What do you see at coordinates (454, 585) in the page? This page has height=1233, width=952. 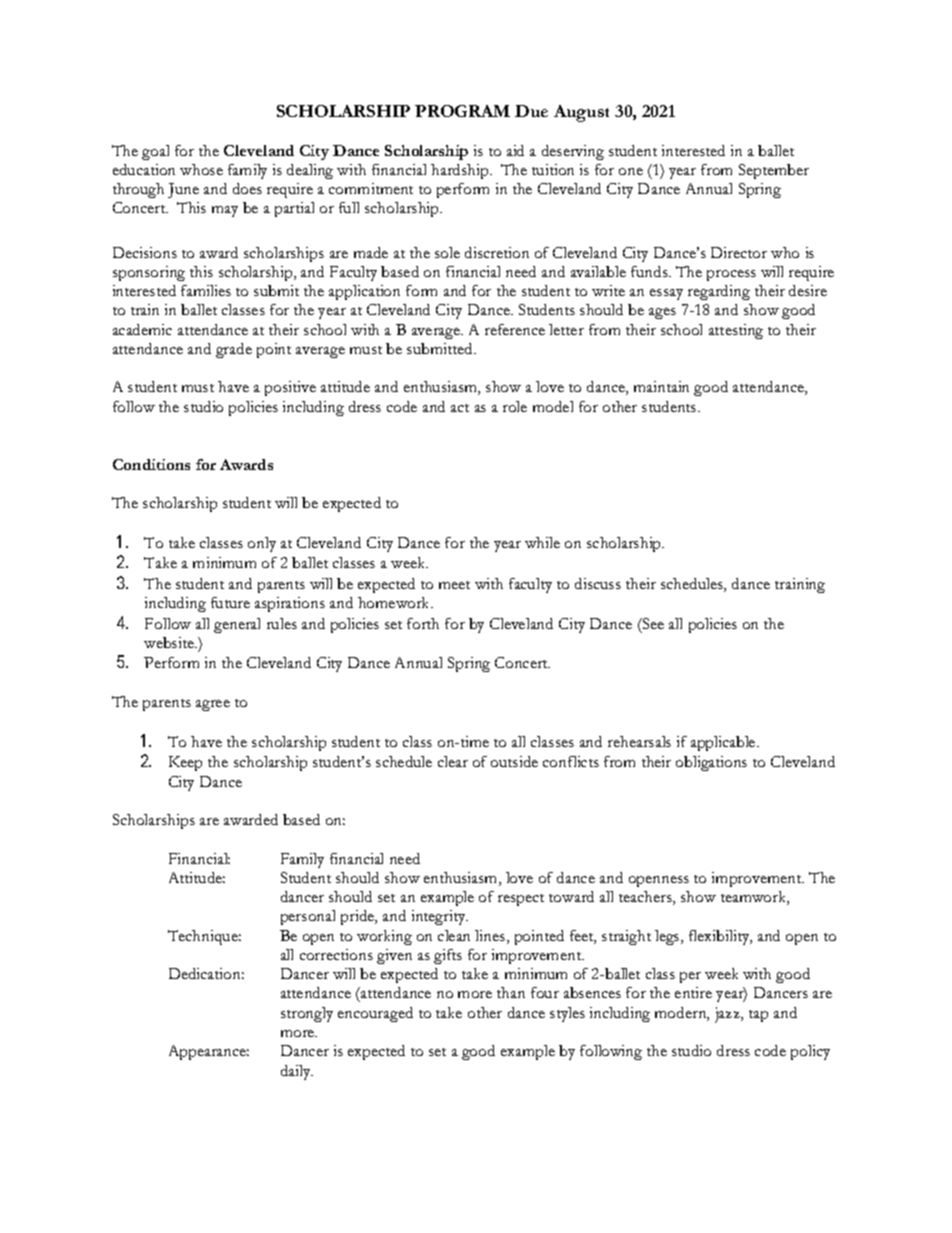 I see `meet` at bounding box center [454, 585].
